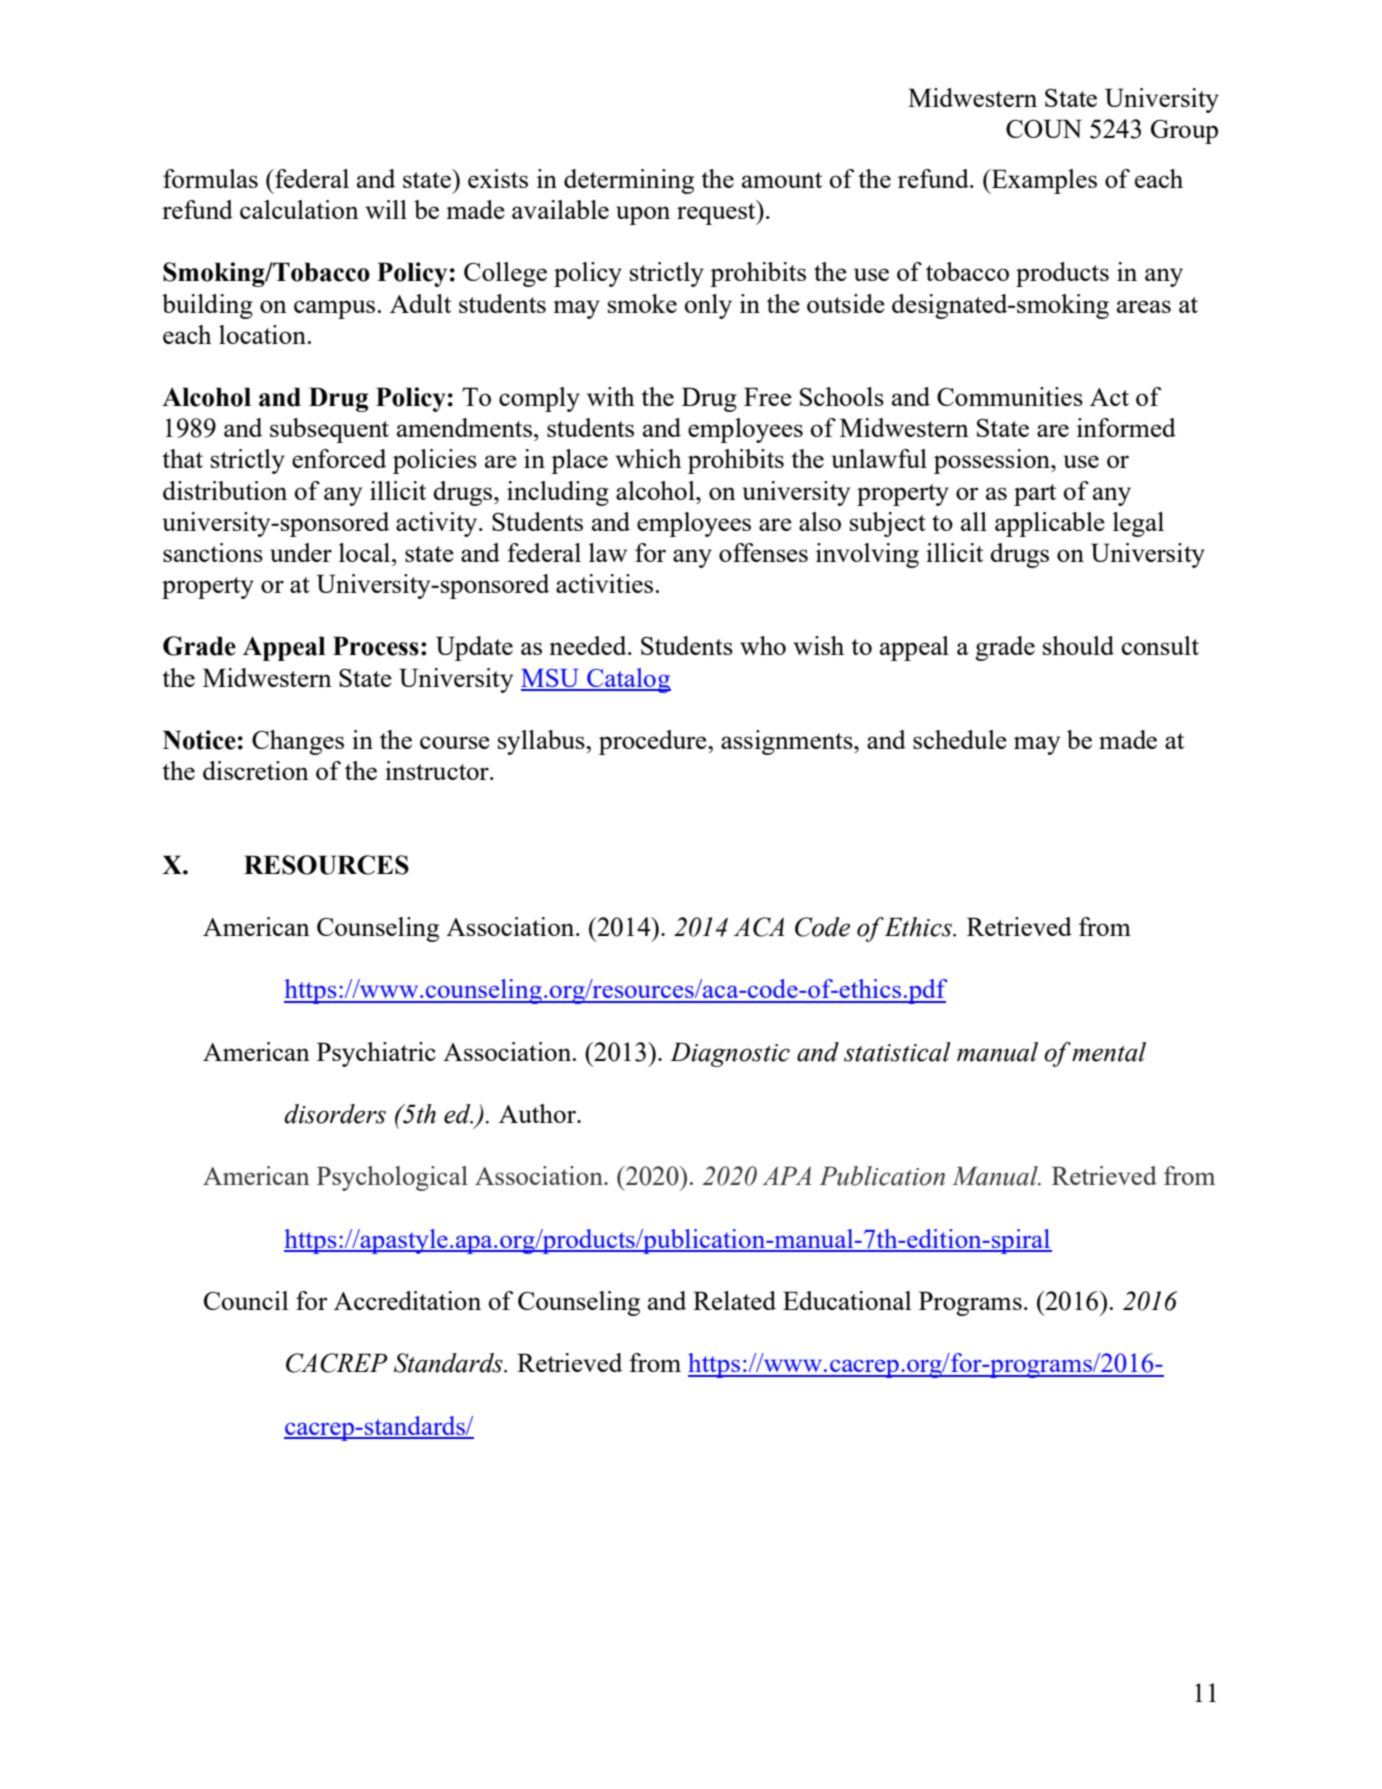  I want to click on Examples, so click(1043, 181).
